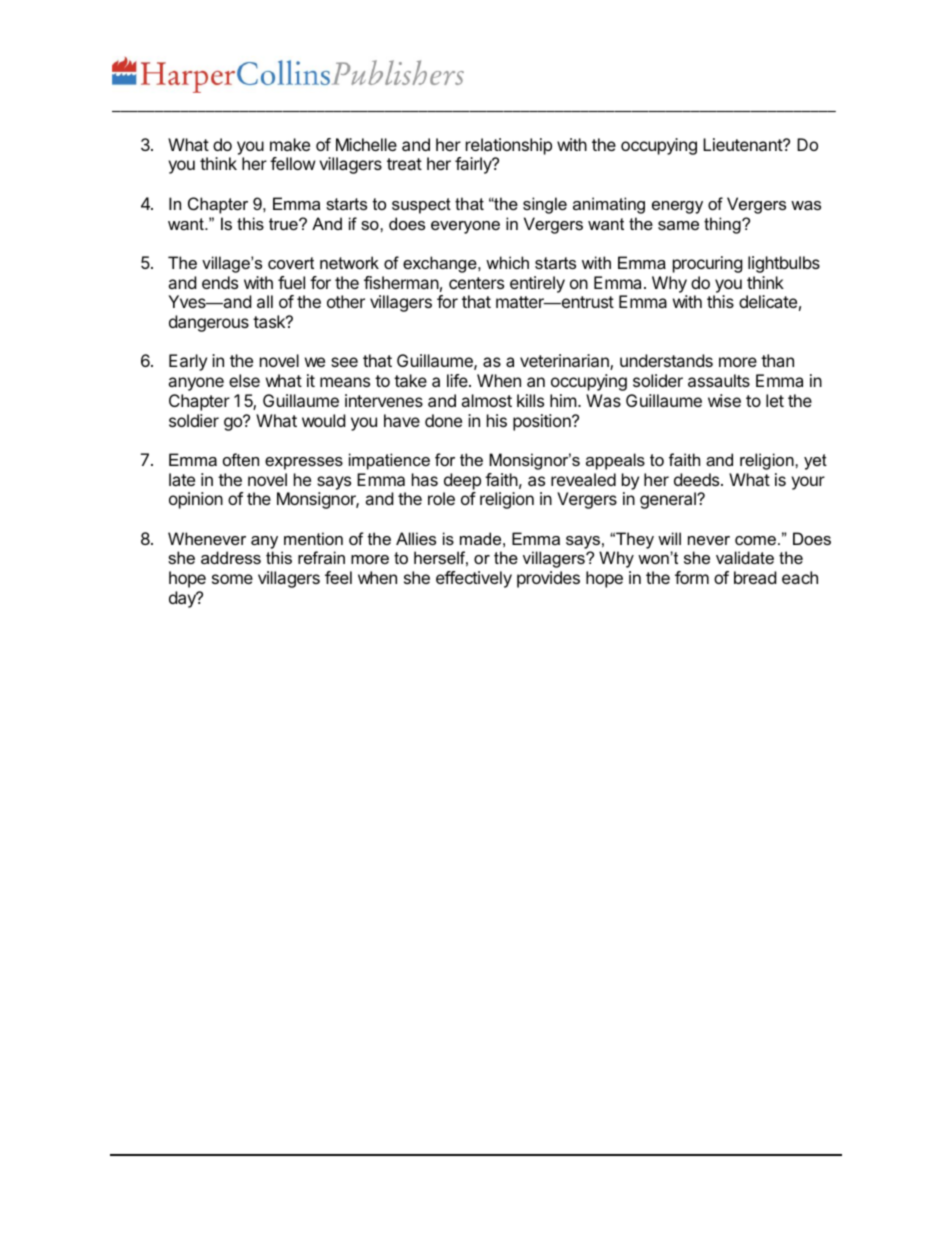  Describe the element at coordinates (458, 380) in the screenshot. I see `life` at that location.
